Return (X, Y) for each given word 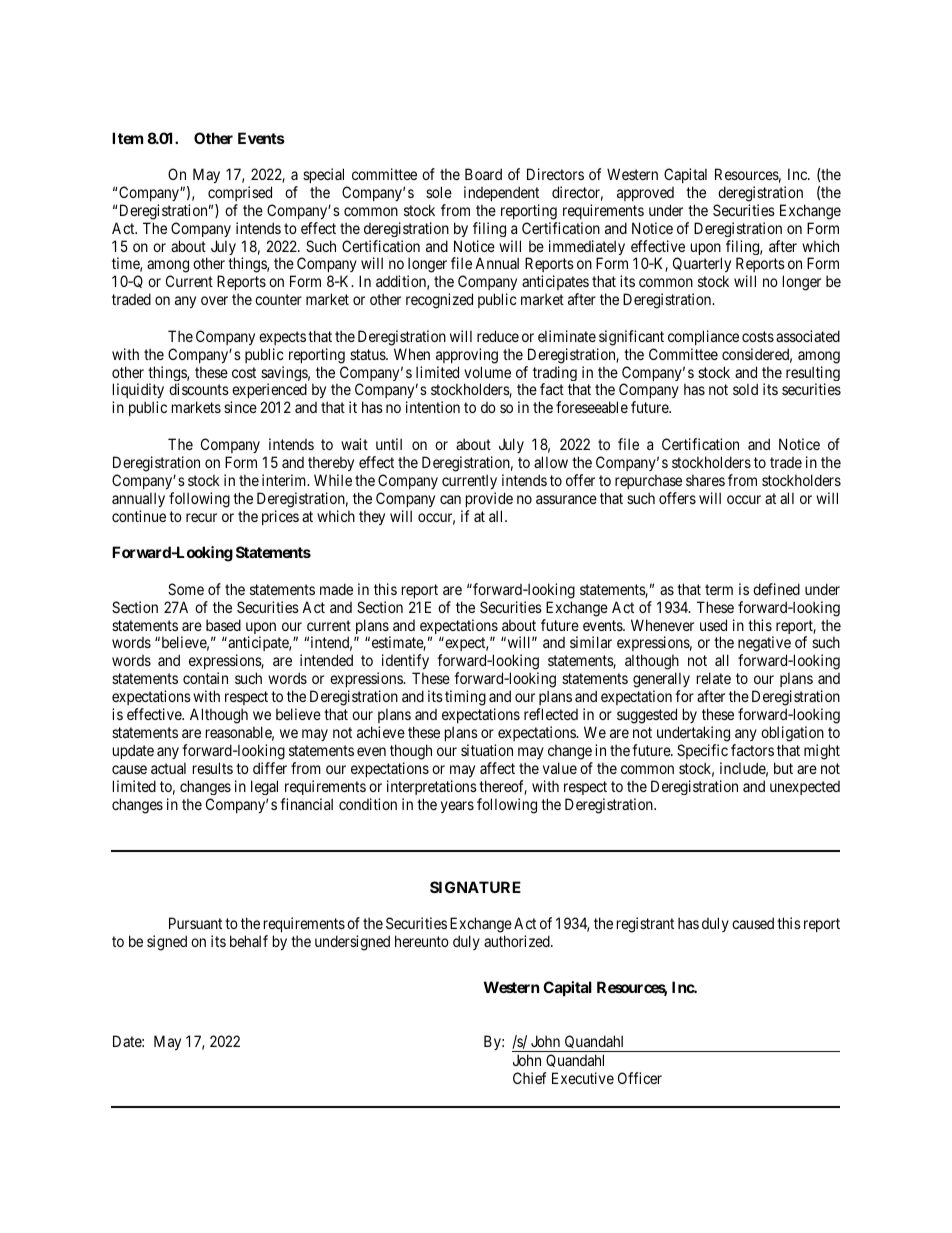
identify (405, 663)
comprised (240, 193)
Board (483, 174)
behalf (249, 941)
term (719, 589)
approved (645, 194)
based (223, 625)
